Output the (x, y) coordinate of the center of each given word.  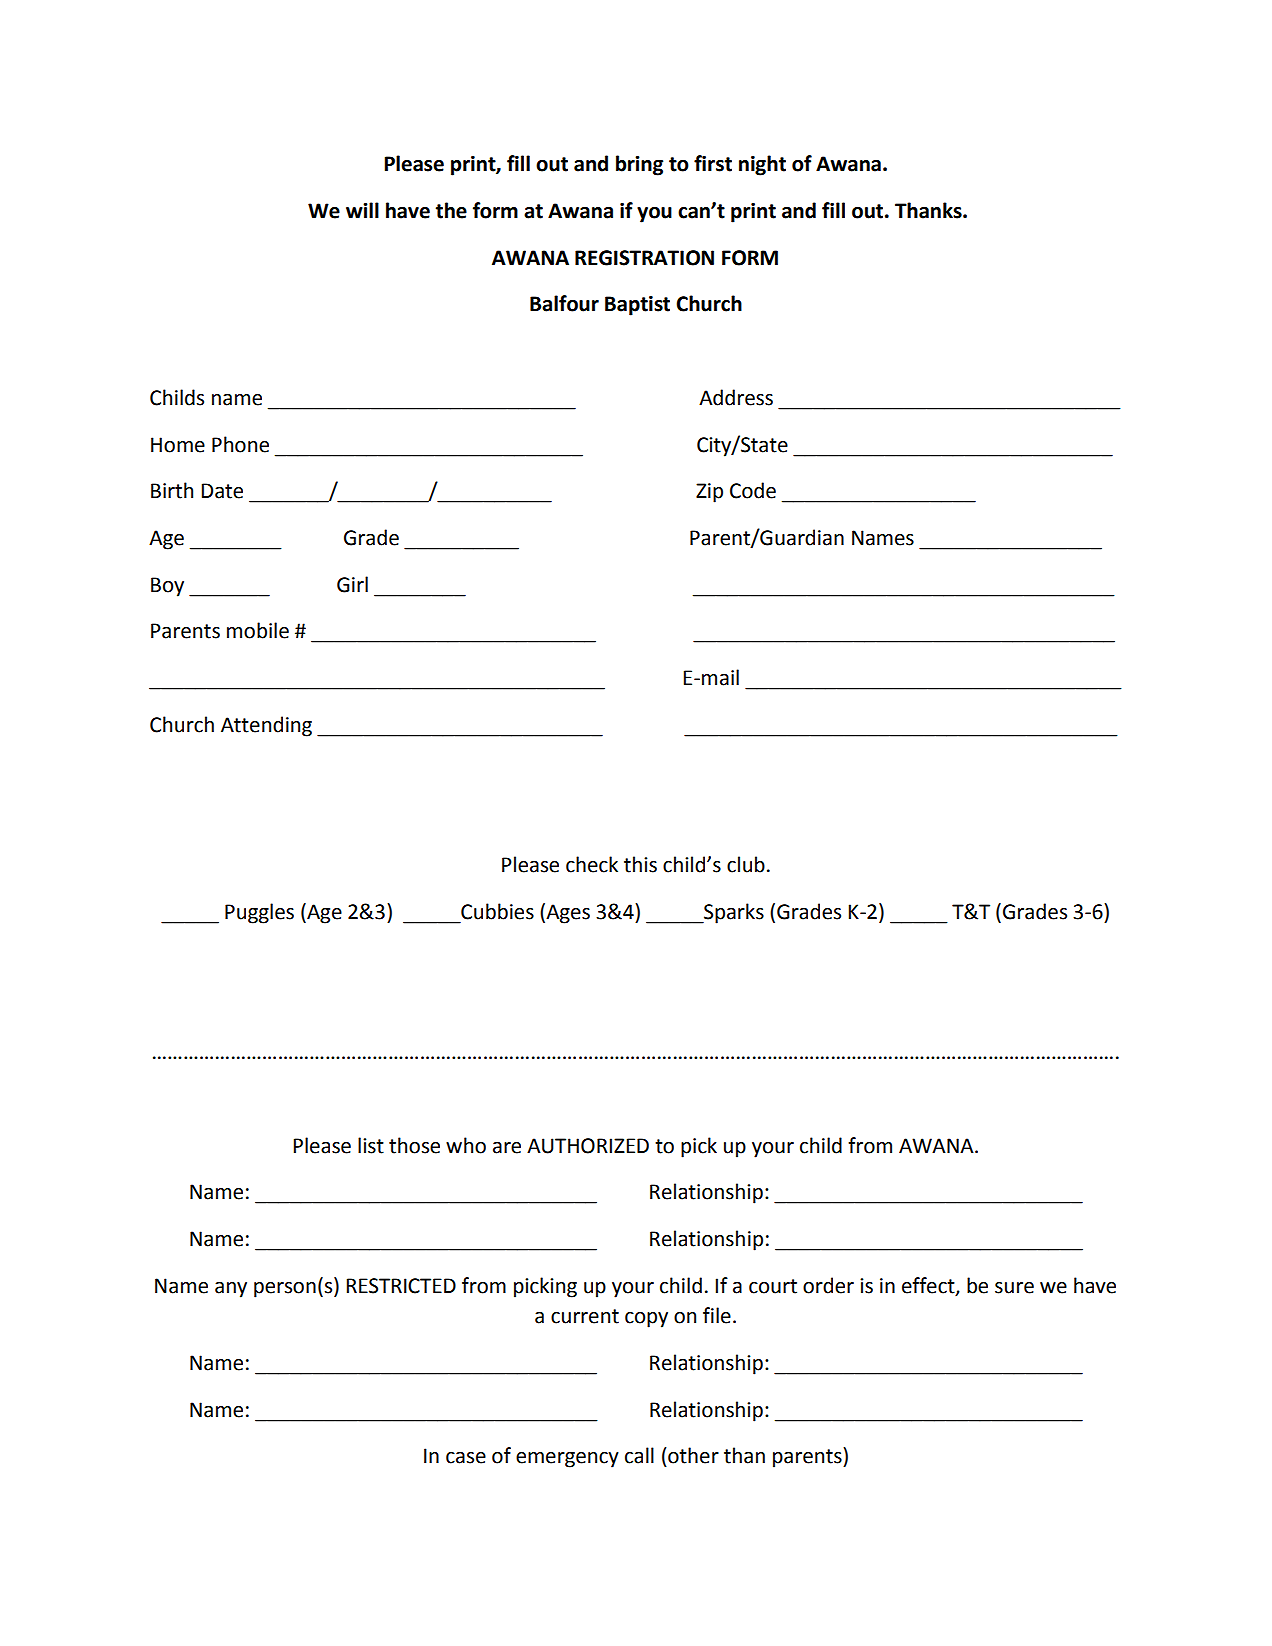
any (231, 1290)
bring (639, 165)
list (371, 1145)
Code (753, 490)
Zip (709, 493)
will (362, 210)
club (746, 864)
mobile (258, 630)
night (762, 165)
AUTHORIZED (588, 1146)
